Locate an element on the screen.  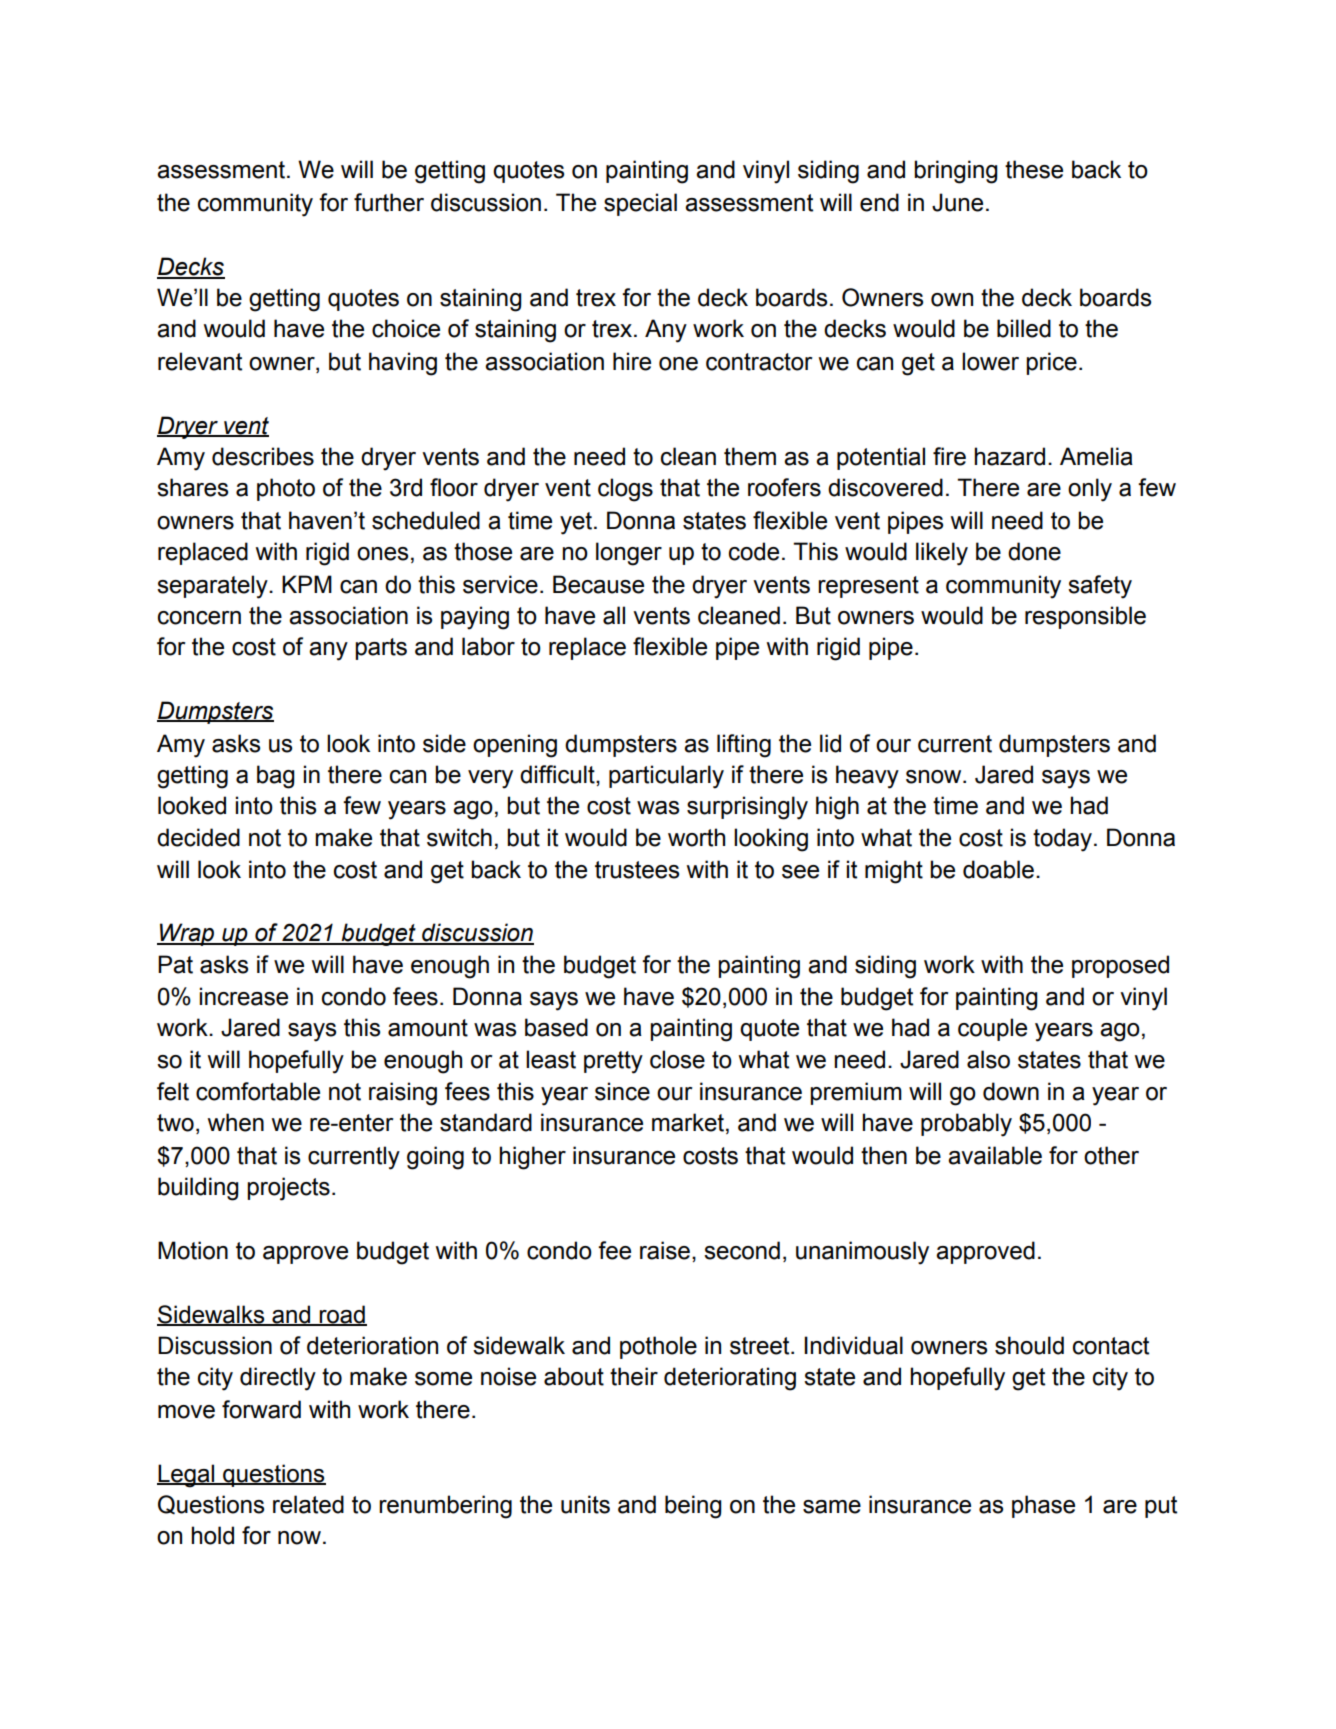
these is located at coordinates (1034, 169).
